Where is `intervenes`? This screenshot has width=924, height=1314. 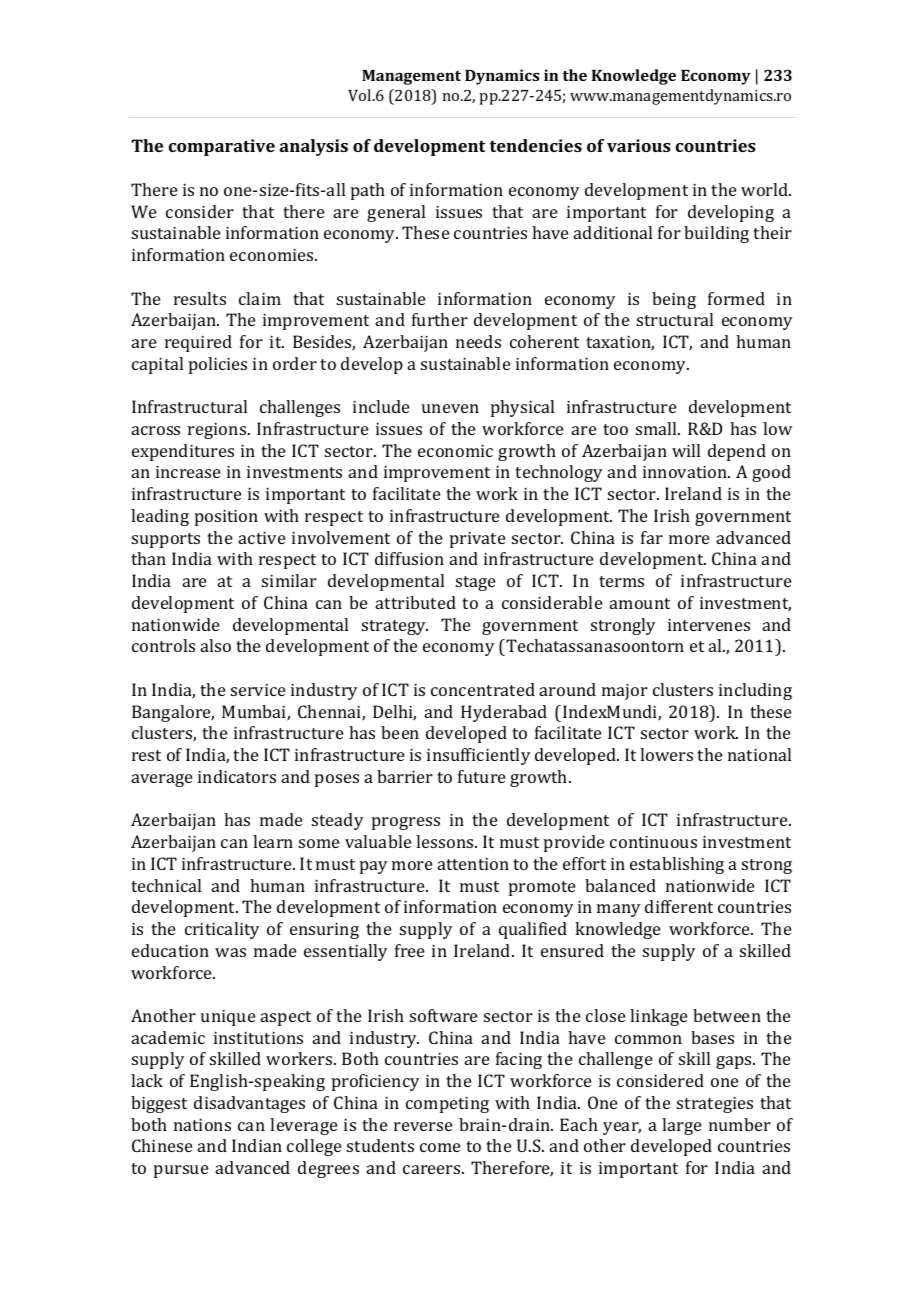
intervenes is located at coordinates (709, 625).
